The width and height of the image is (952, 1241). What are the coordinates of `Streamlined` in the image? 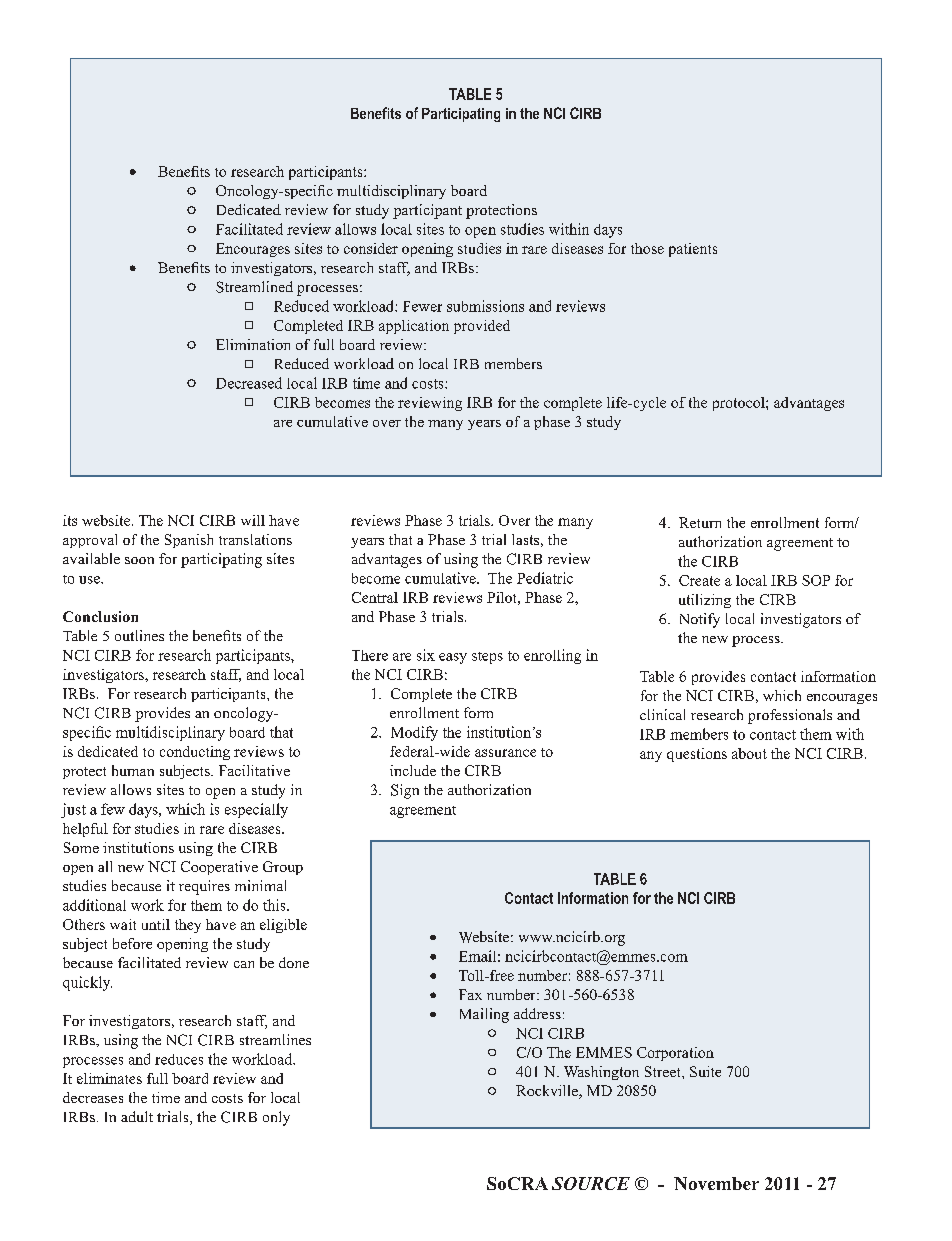 It's located at (254, 287).
